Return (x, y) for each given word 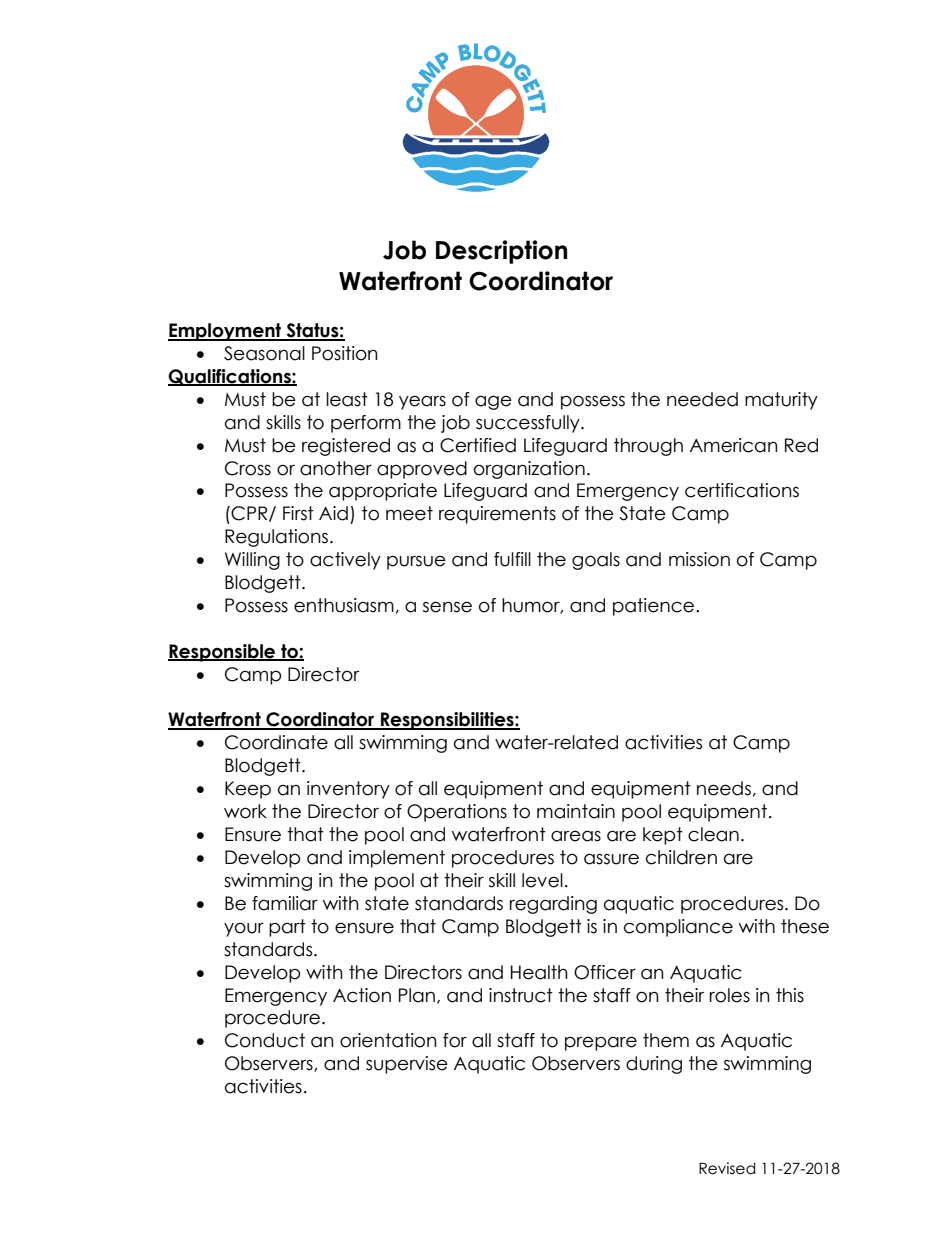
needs (724, 788)
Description (501, 252)
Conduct (265, 1040)
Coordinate (276, 742)
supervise (407, 1065)
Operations (457, 813)
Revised (727, 1168)
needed (702, 399)
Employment (226, 332)
